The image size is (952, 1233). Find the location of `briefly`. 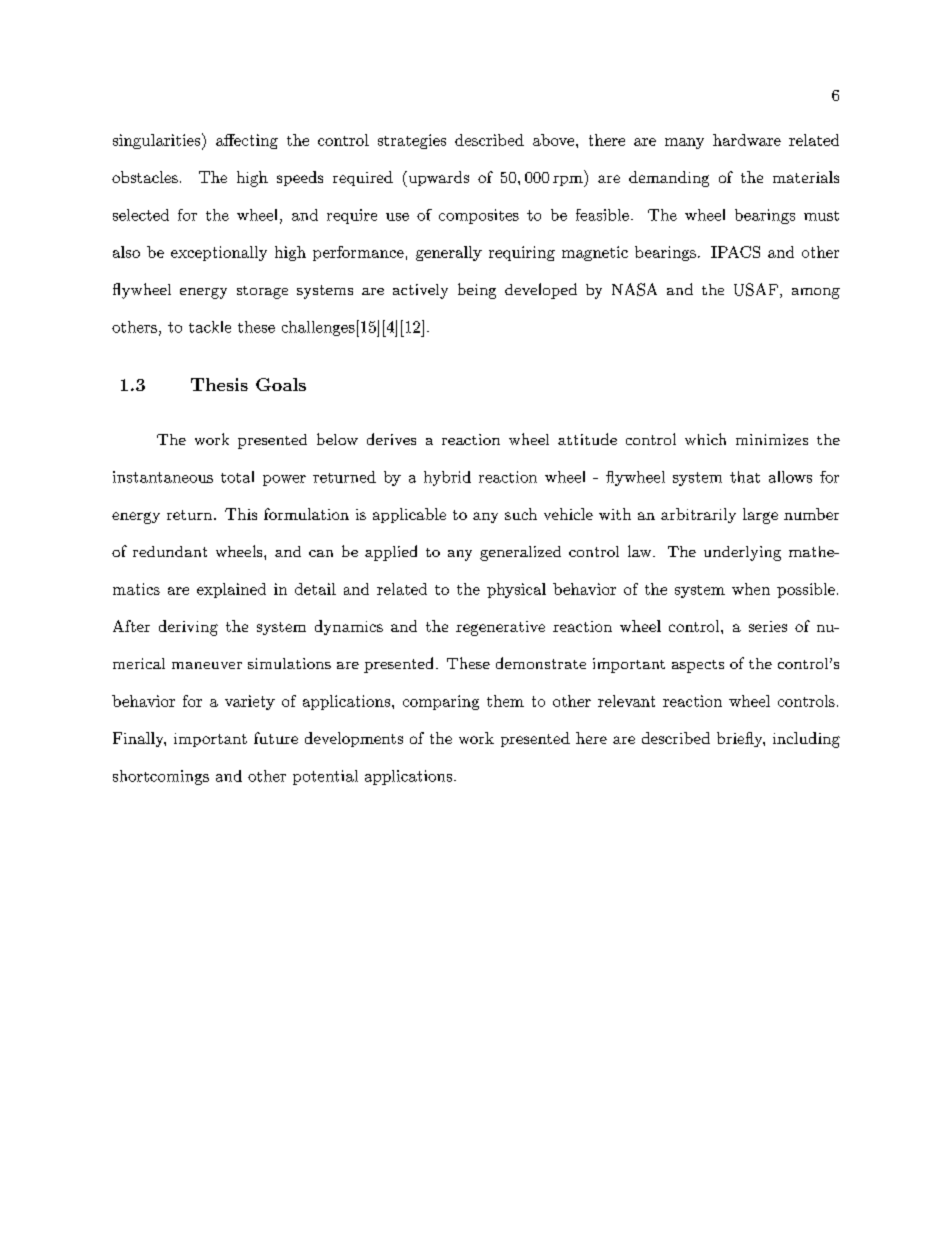

briefly is located at coordinates (740, 739).
